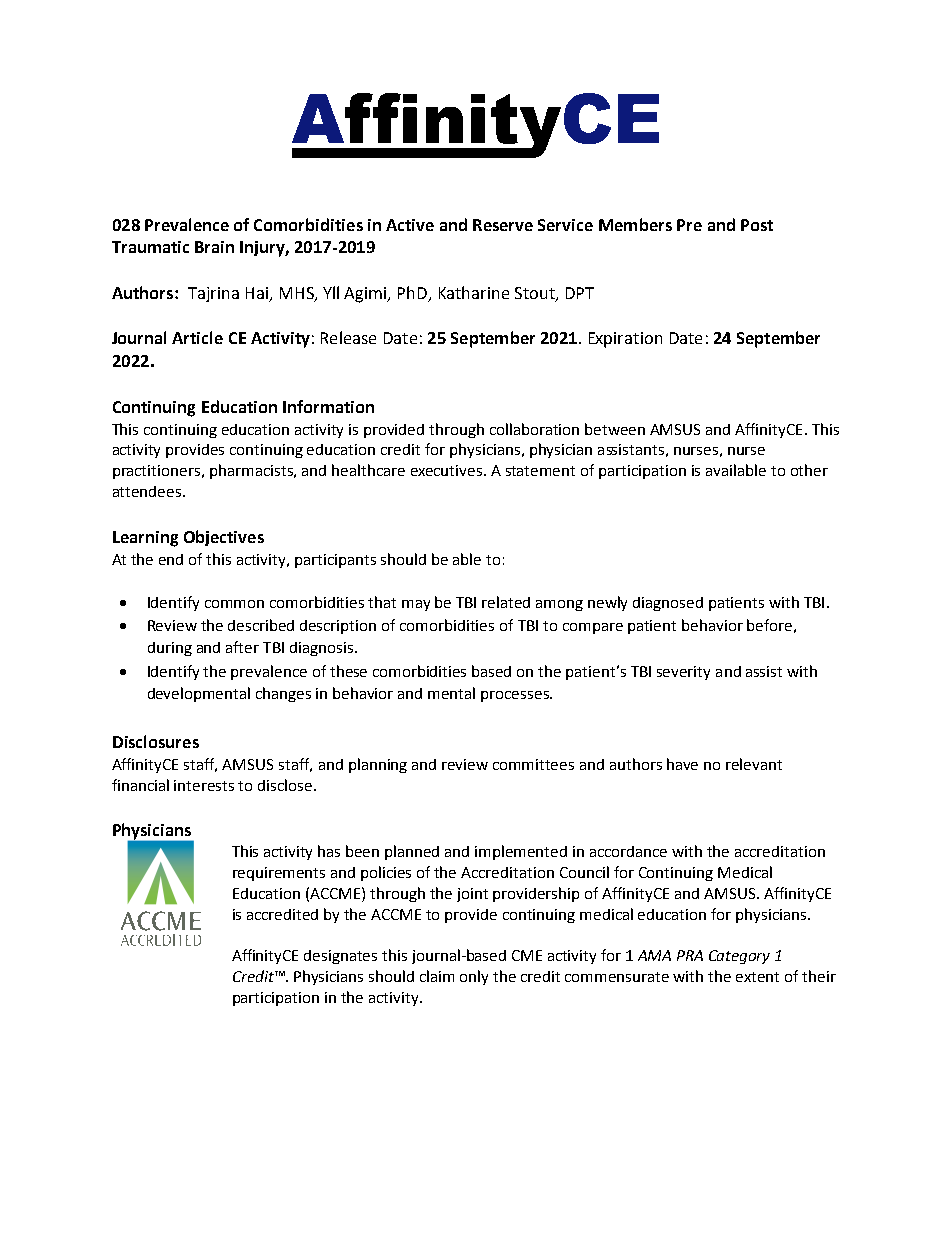 Image resolution: width=952 pixels, height=1233 pixels. What do you see at coordinates (809, 470) in the screenshot?
I see `other` at bounding box center [809, 470].
